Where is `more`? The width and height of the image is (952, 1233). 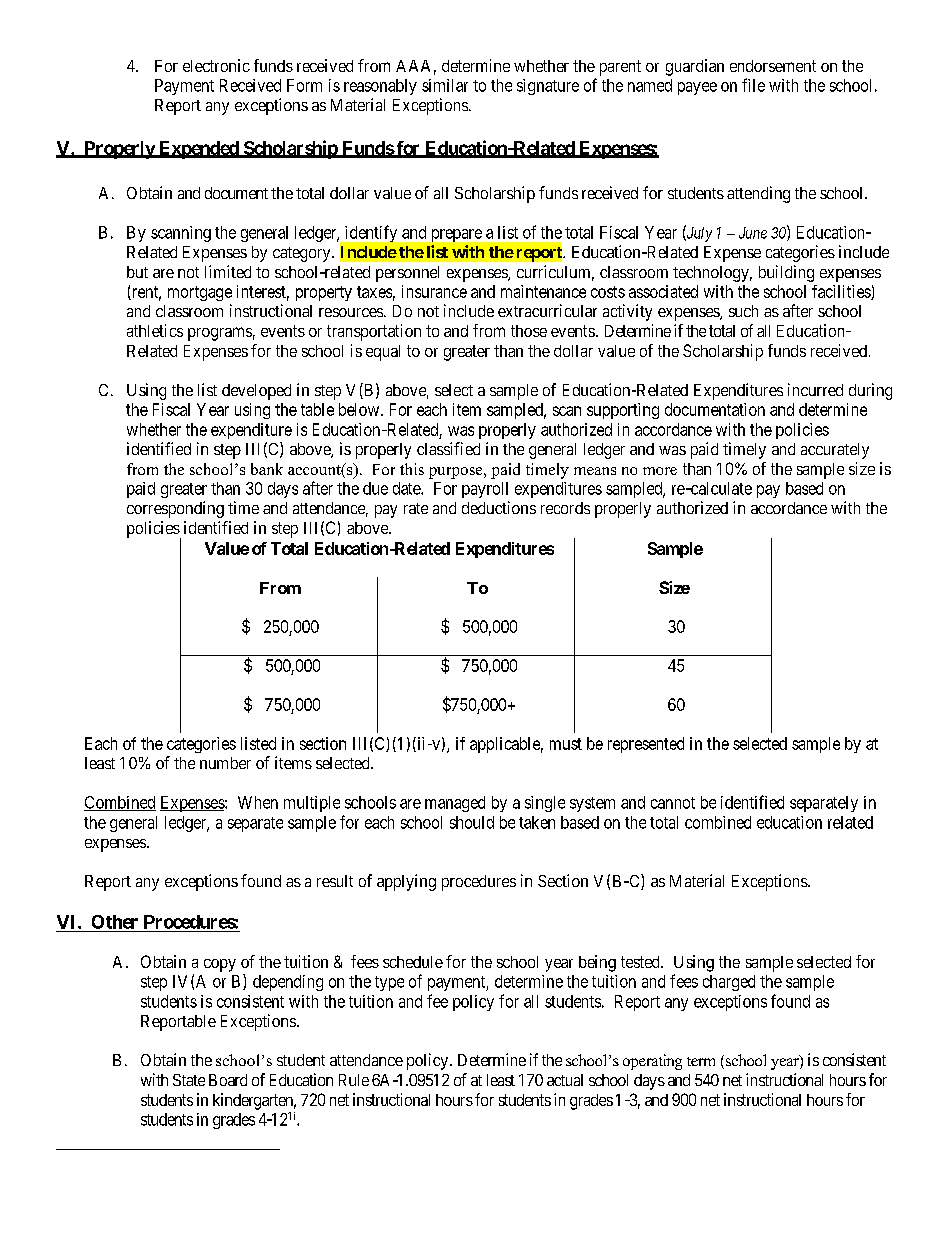
more is located at coordinates (660, 471).
